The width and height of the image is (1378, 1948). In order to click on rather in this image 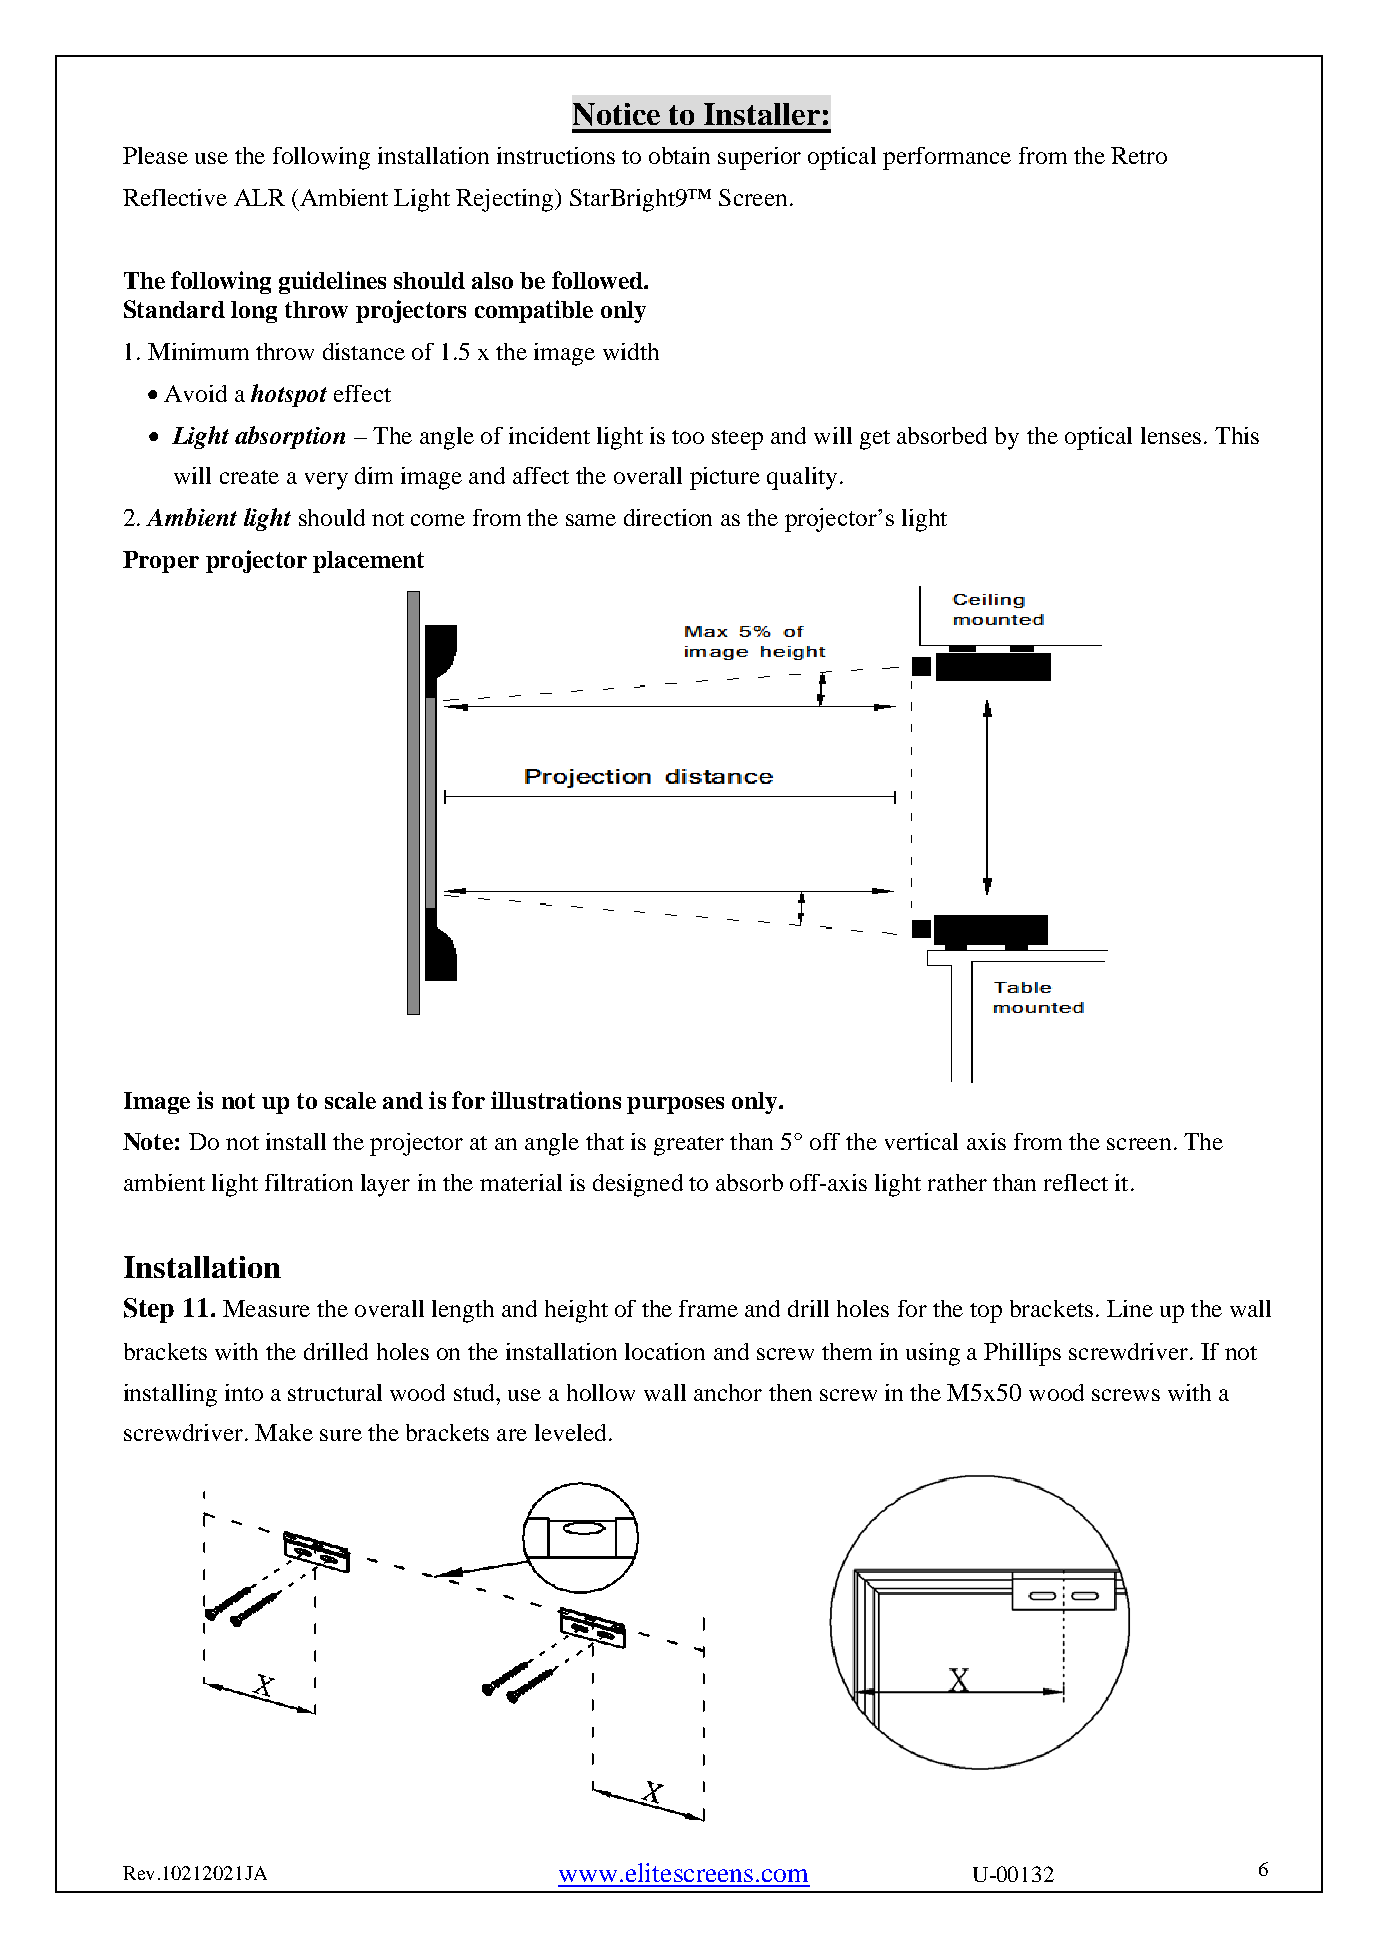, I will do `click(957, 1182)`.
